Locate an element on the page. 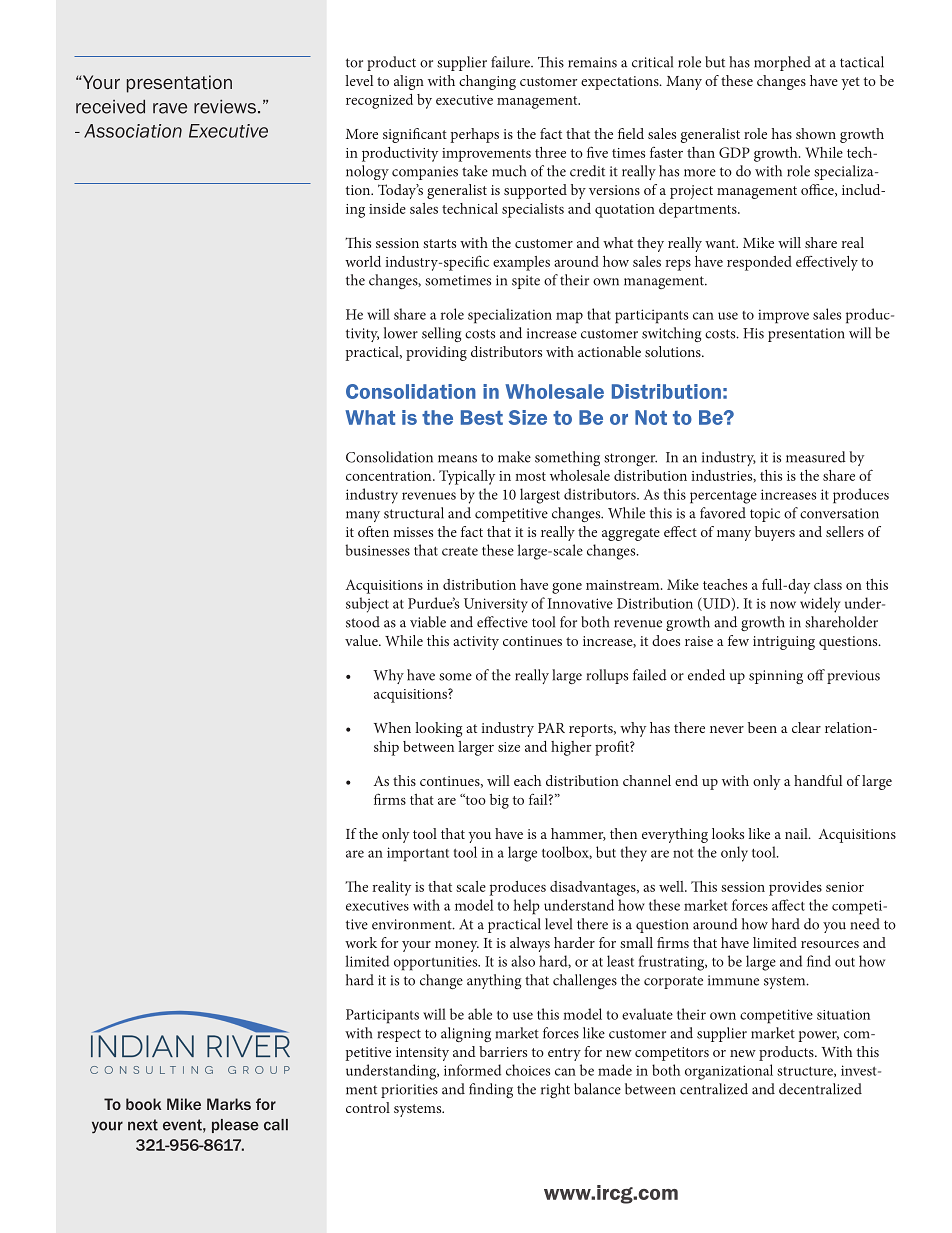 The width and height of the document is (952, 1233). big is located at coordinates (499, 801).
